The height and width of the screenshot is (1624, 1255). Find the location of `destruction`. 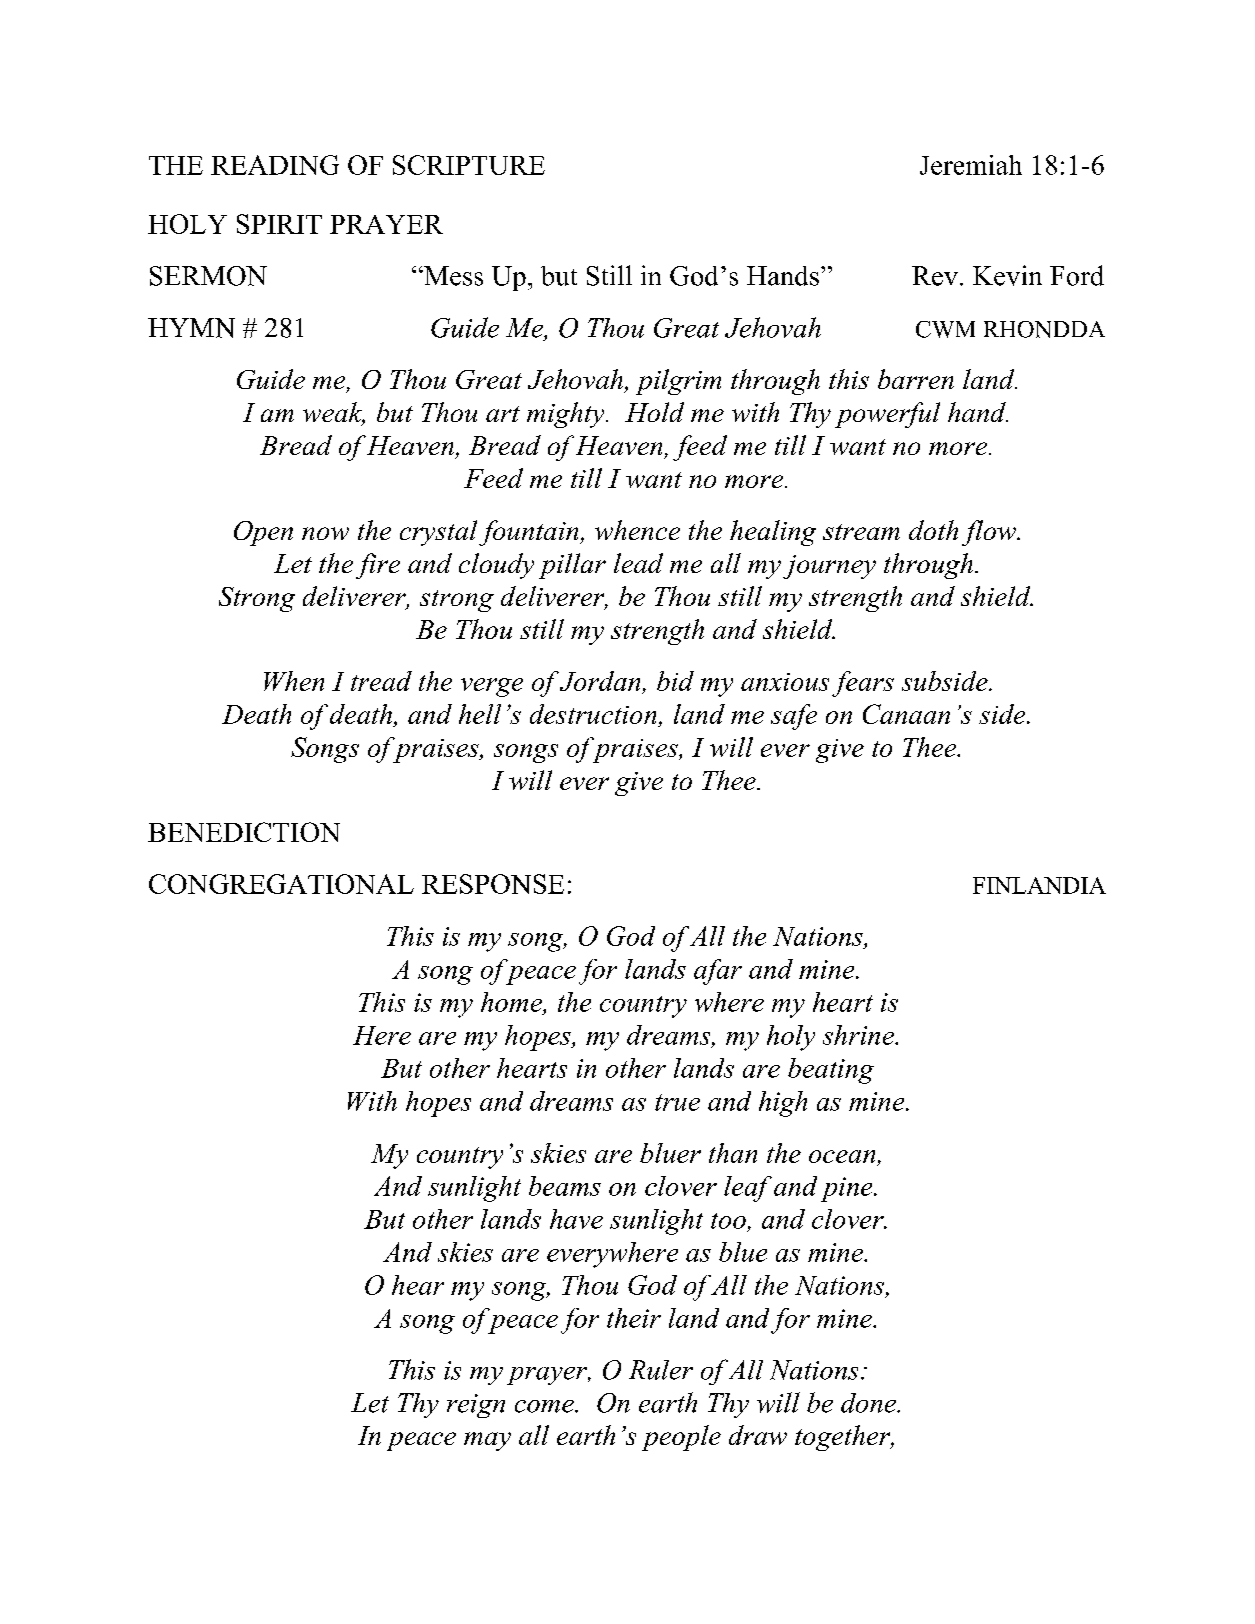

destruction is located at coordinates (593, 714).
